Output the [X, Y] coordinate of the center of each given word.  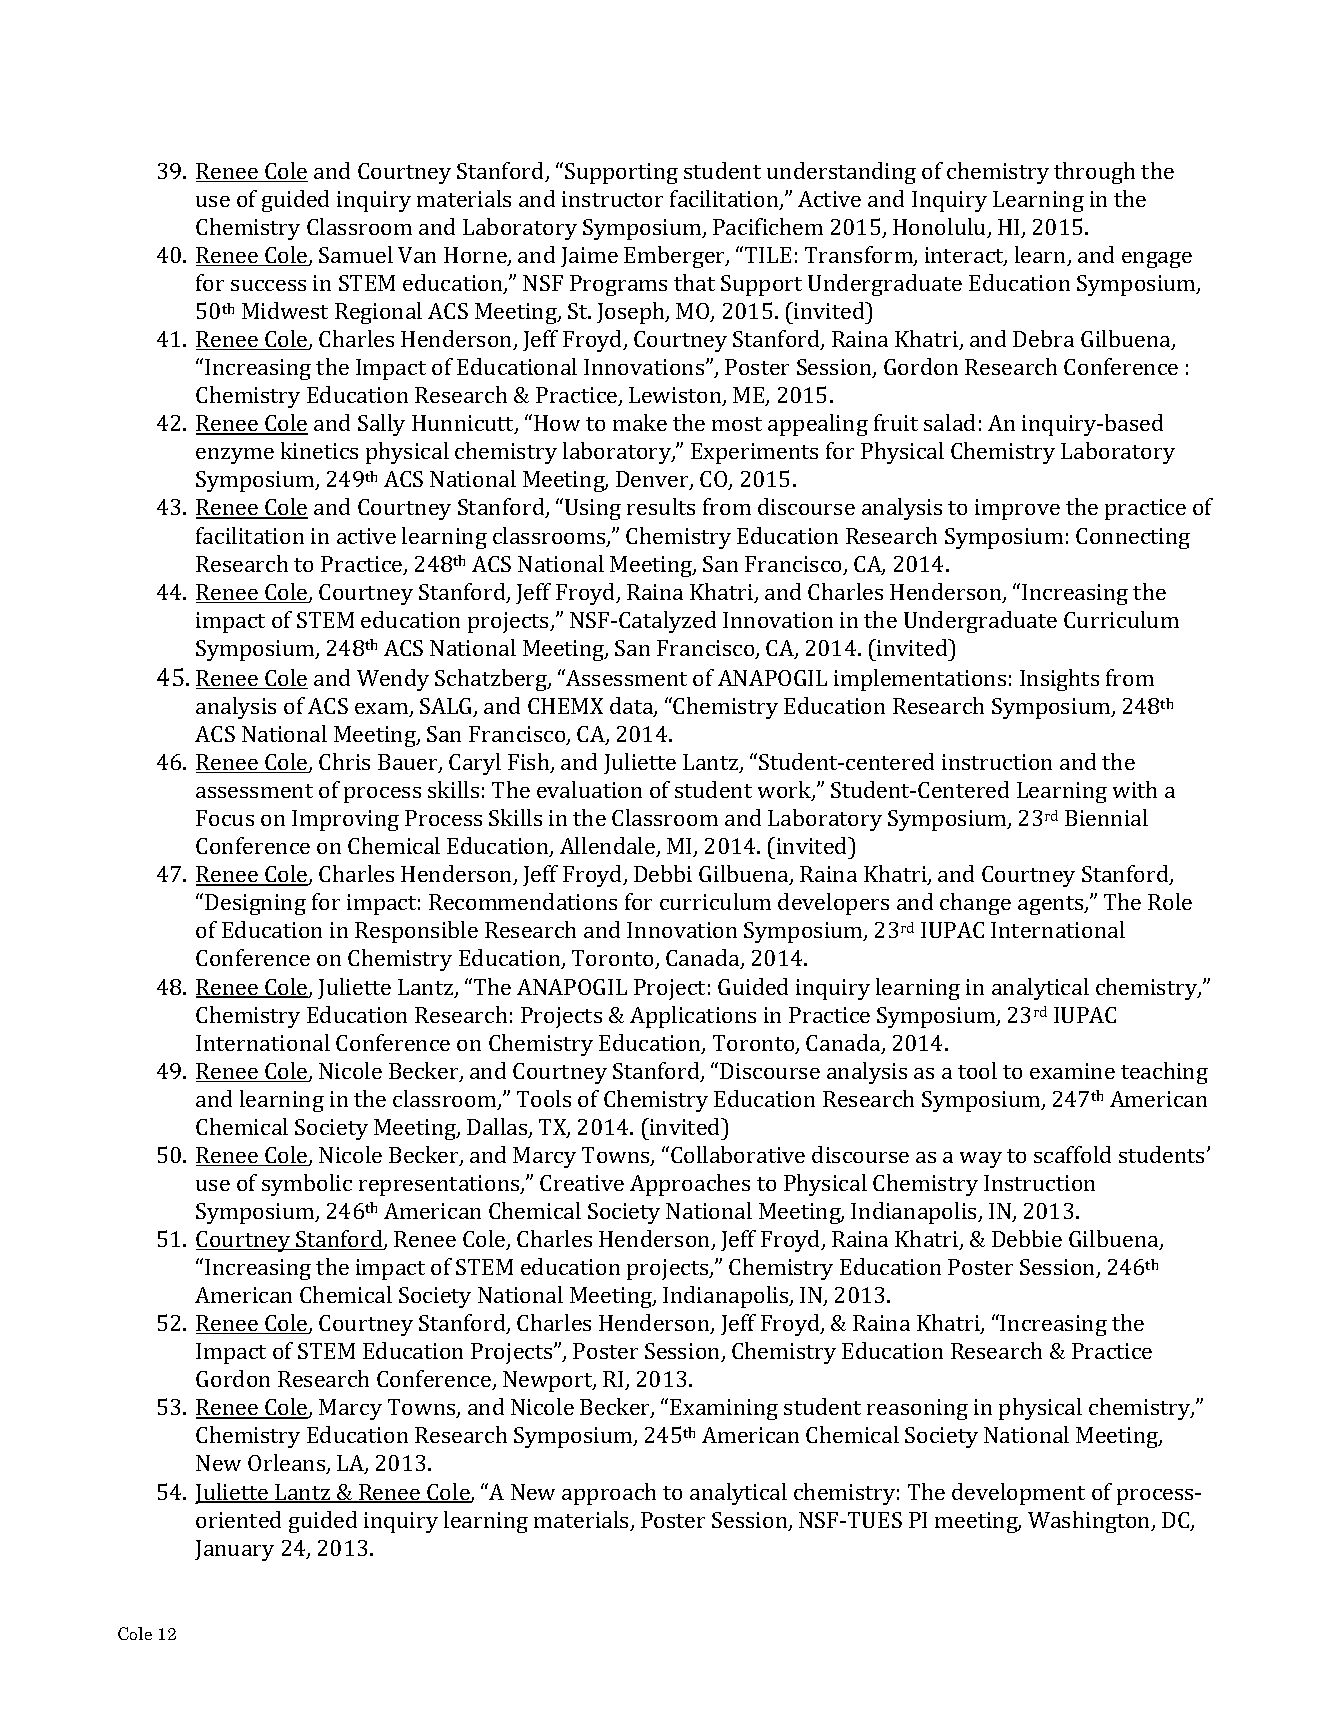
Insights [1059, 680]
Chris [344, 761]
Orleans [288, 1464]
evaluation [589, 789]
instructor [612, 199]
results [661, 506]
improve [1017, 509]
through [1094, 173]
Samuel [356, 254]
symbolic [307, 1185]
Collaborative [738, 1154]
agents [1052, 905]
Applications [693, 1017]
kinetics [319, 450]
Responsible [416, 932]
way [981, 1160]
